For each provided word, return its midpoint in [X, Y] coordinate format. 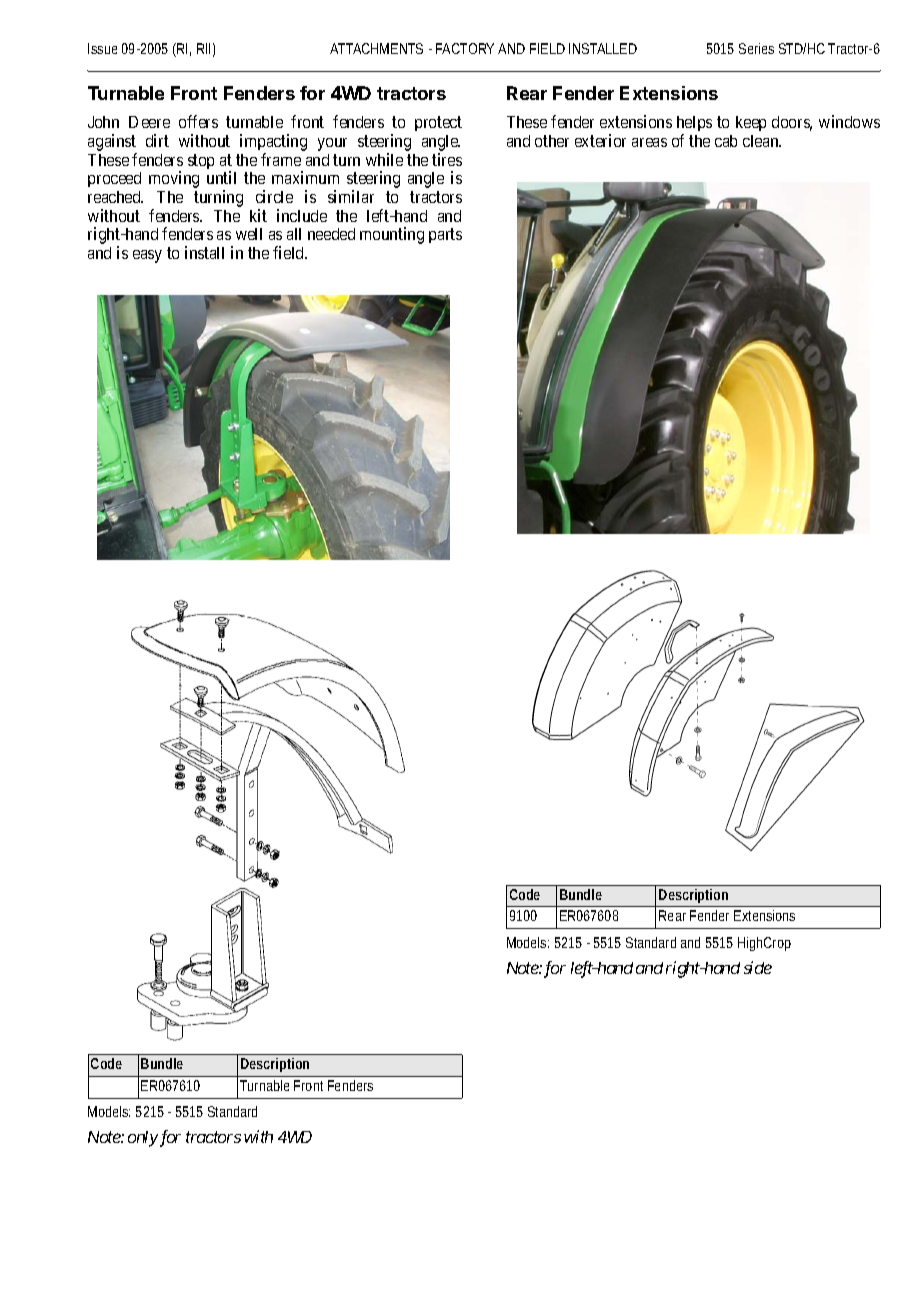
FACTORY [465, 48]
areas [649, 142]
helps [694, 125]
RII [203, 48]
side [758, 967]
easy [147, 256]
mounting [392, 235]
